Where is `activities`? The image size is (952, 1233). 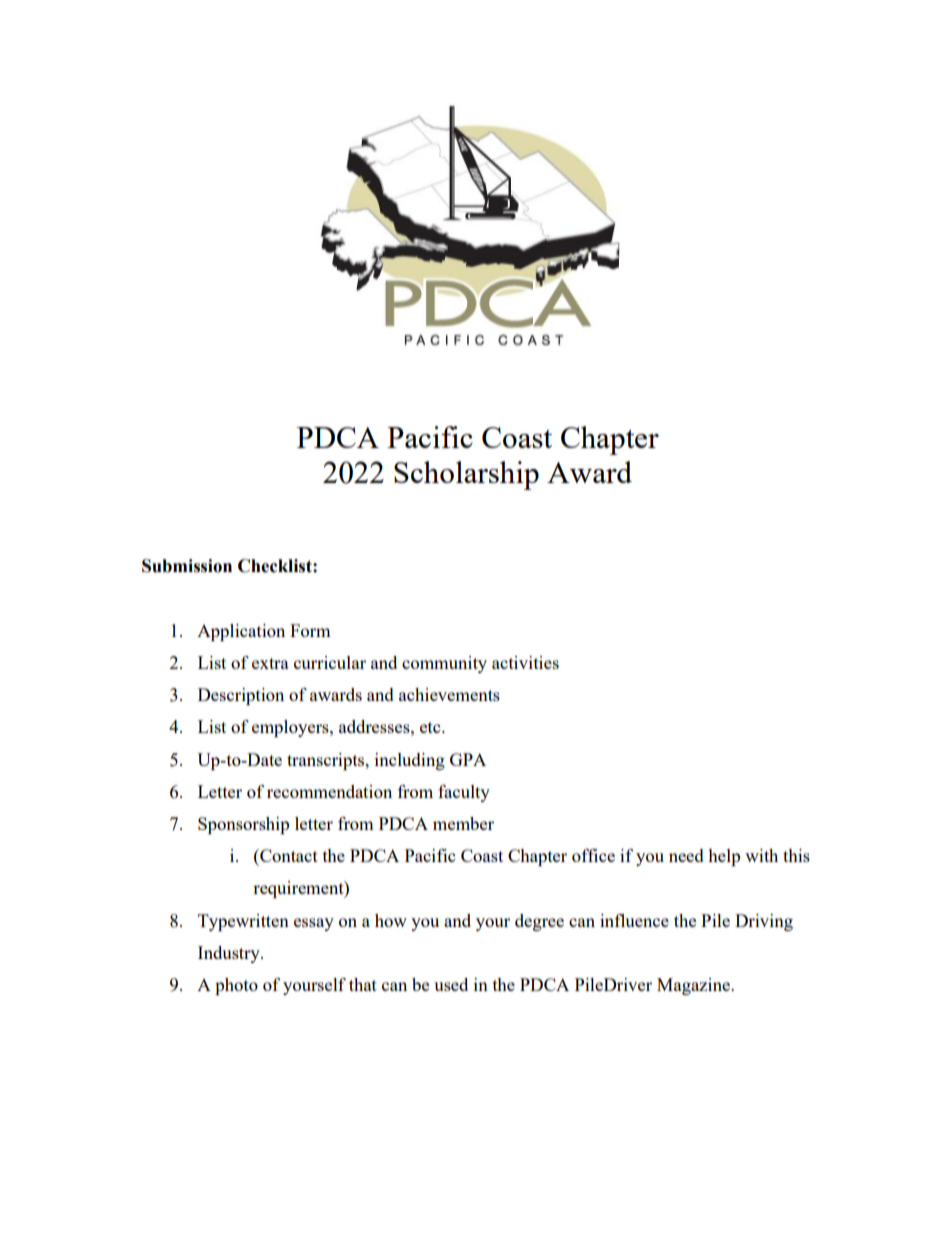
activities is located at coordinates (525, 662).
